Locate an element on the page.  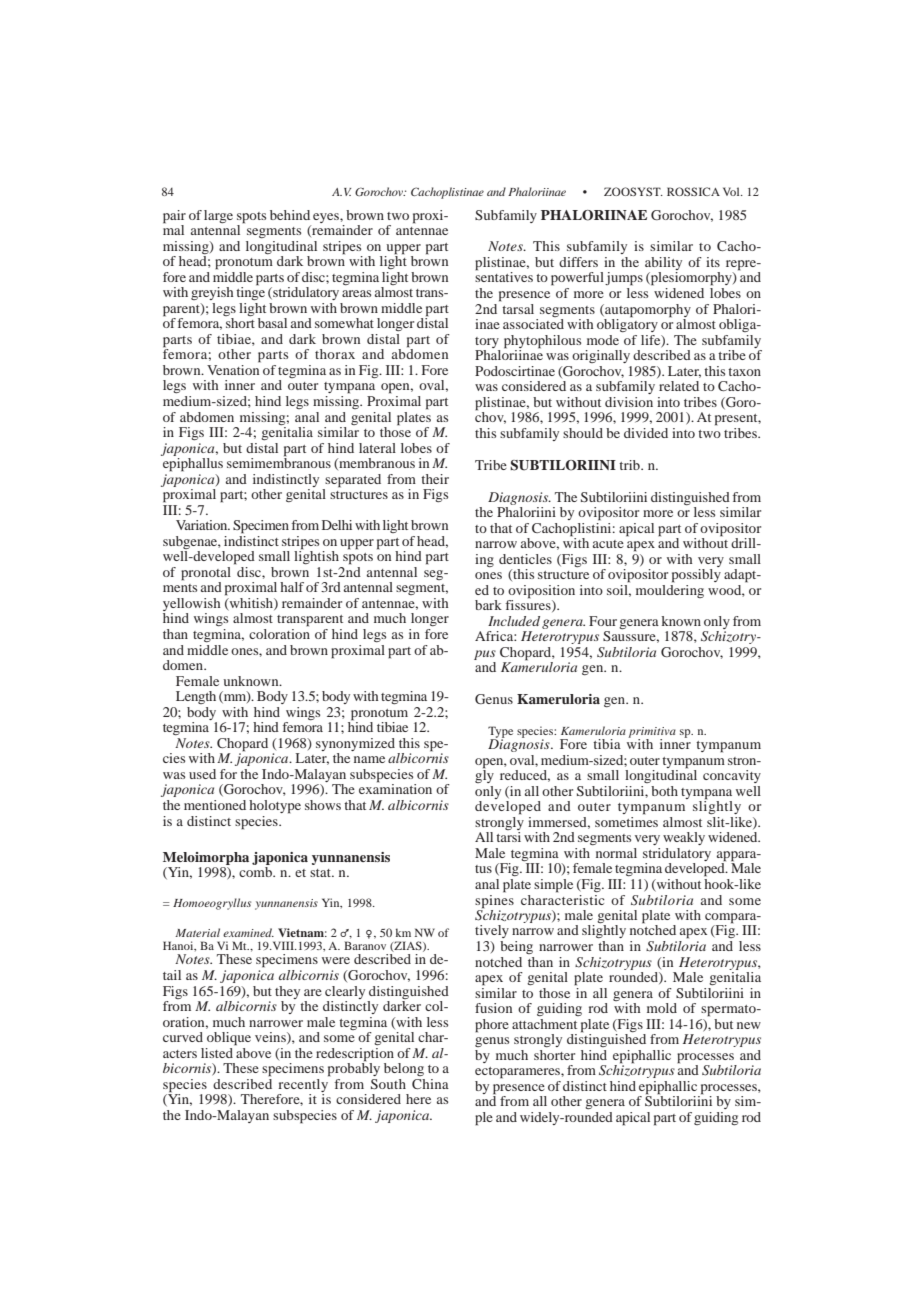
divided is located at coordinates (646, 433).
